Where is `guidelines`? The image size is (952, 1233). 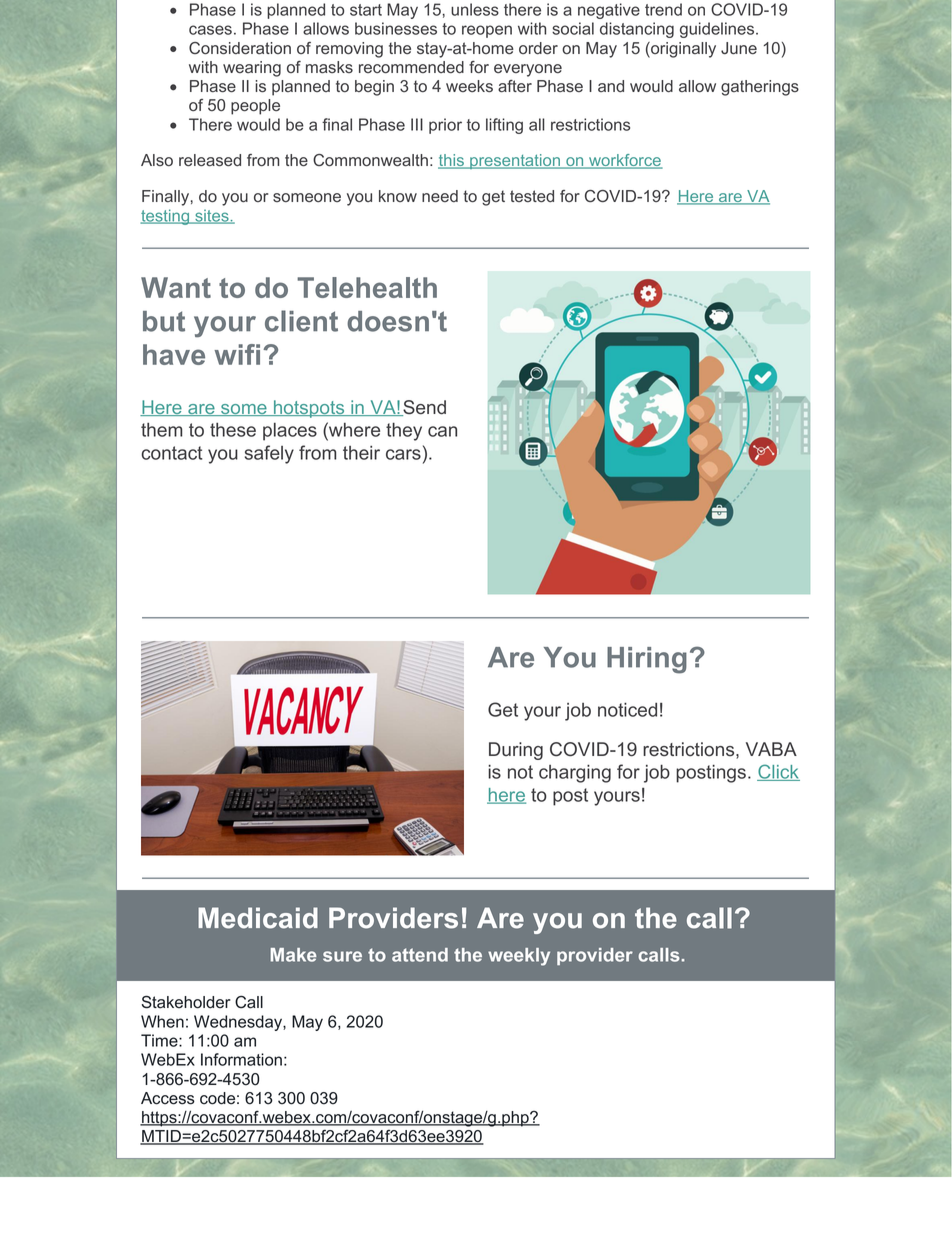 guidelines is located at coordinates (718, 30).
